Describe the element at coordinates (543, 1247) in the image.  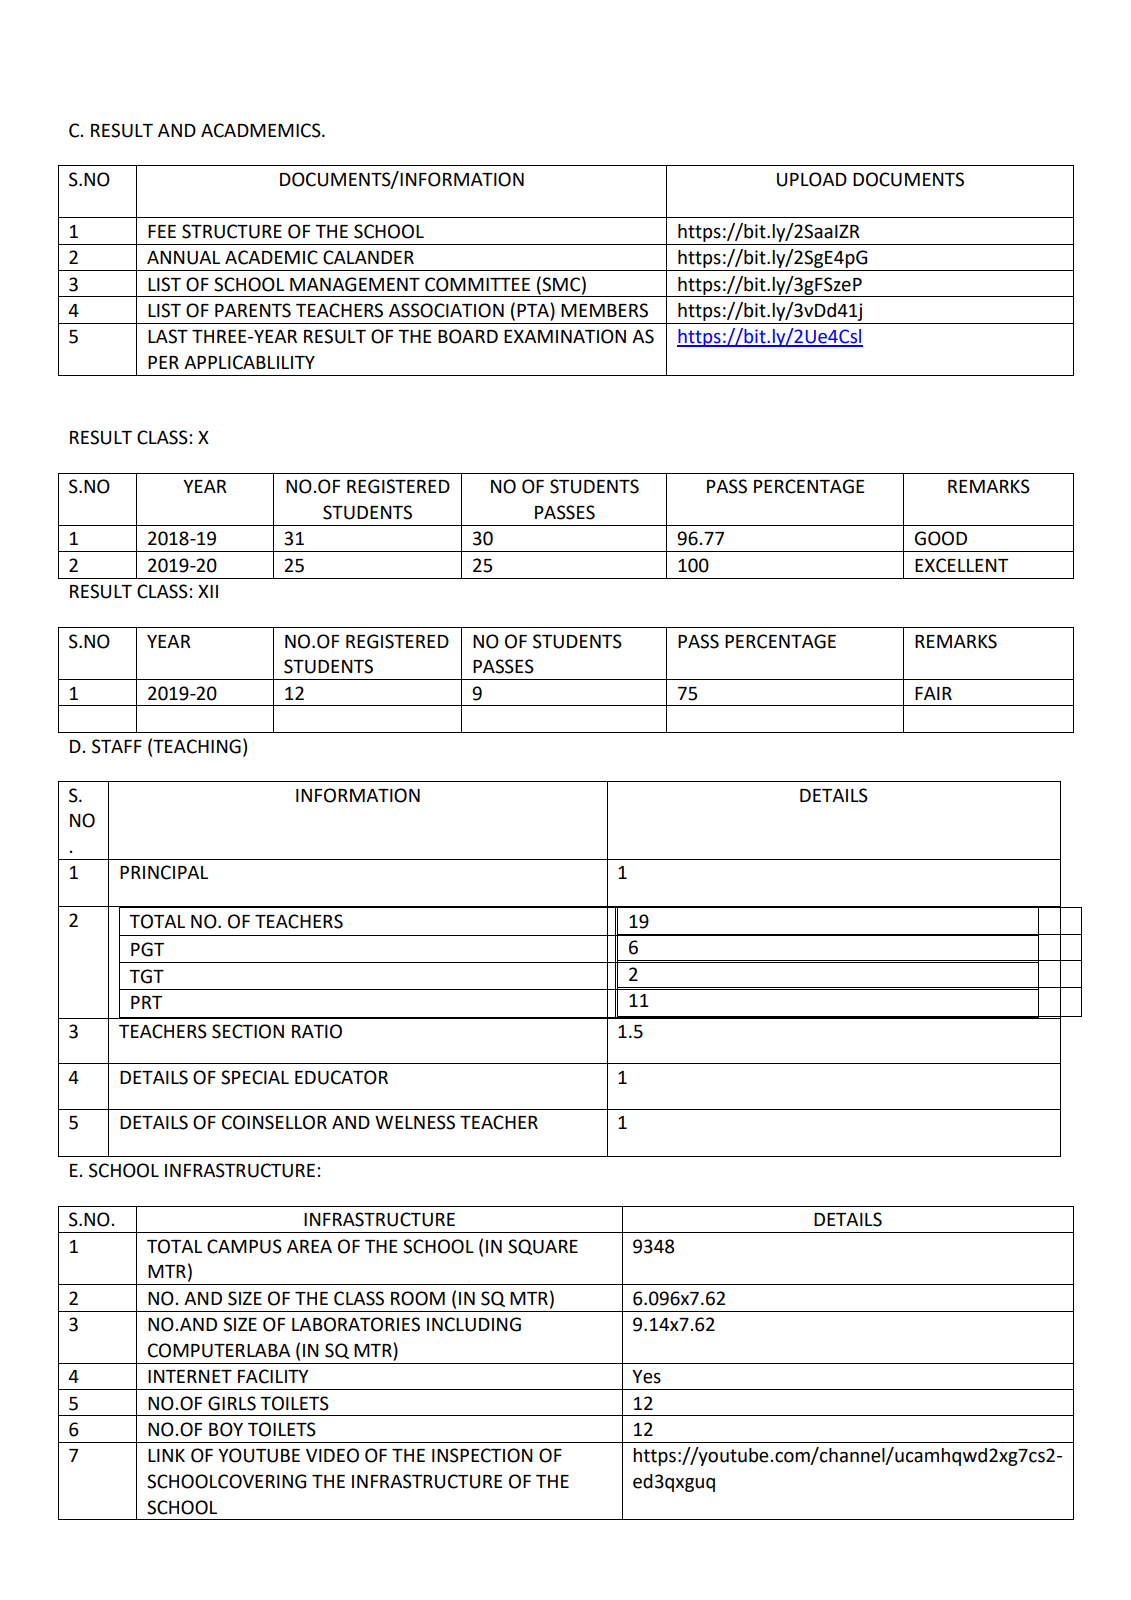
I see `SQUARE` at that location.
